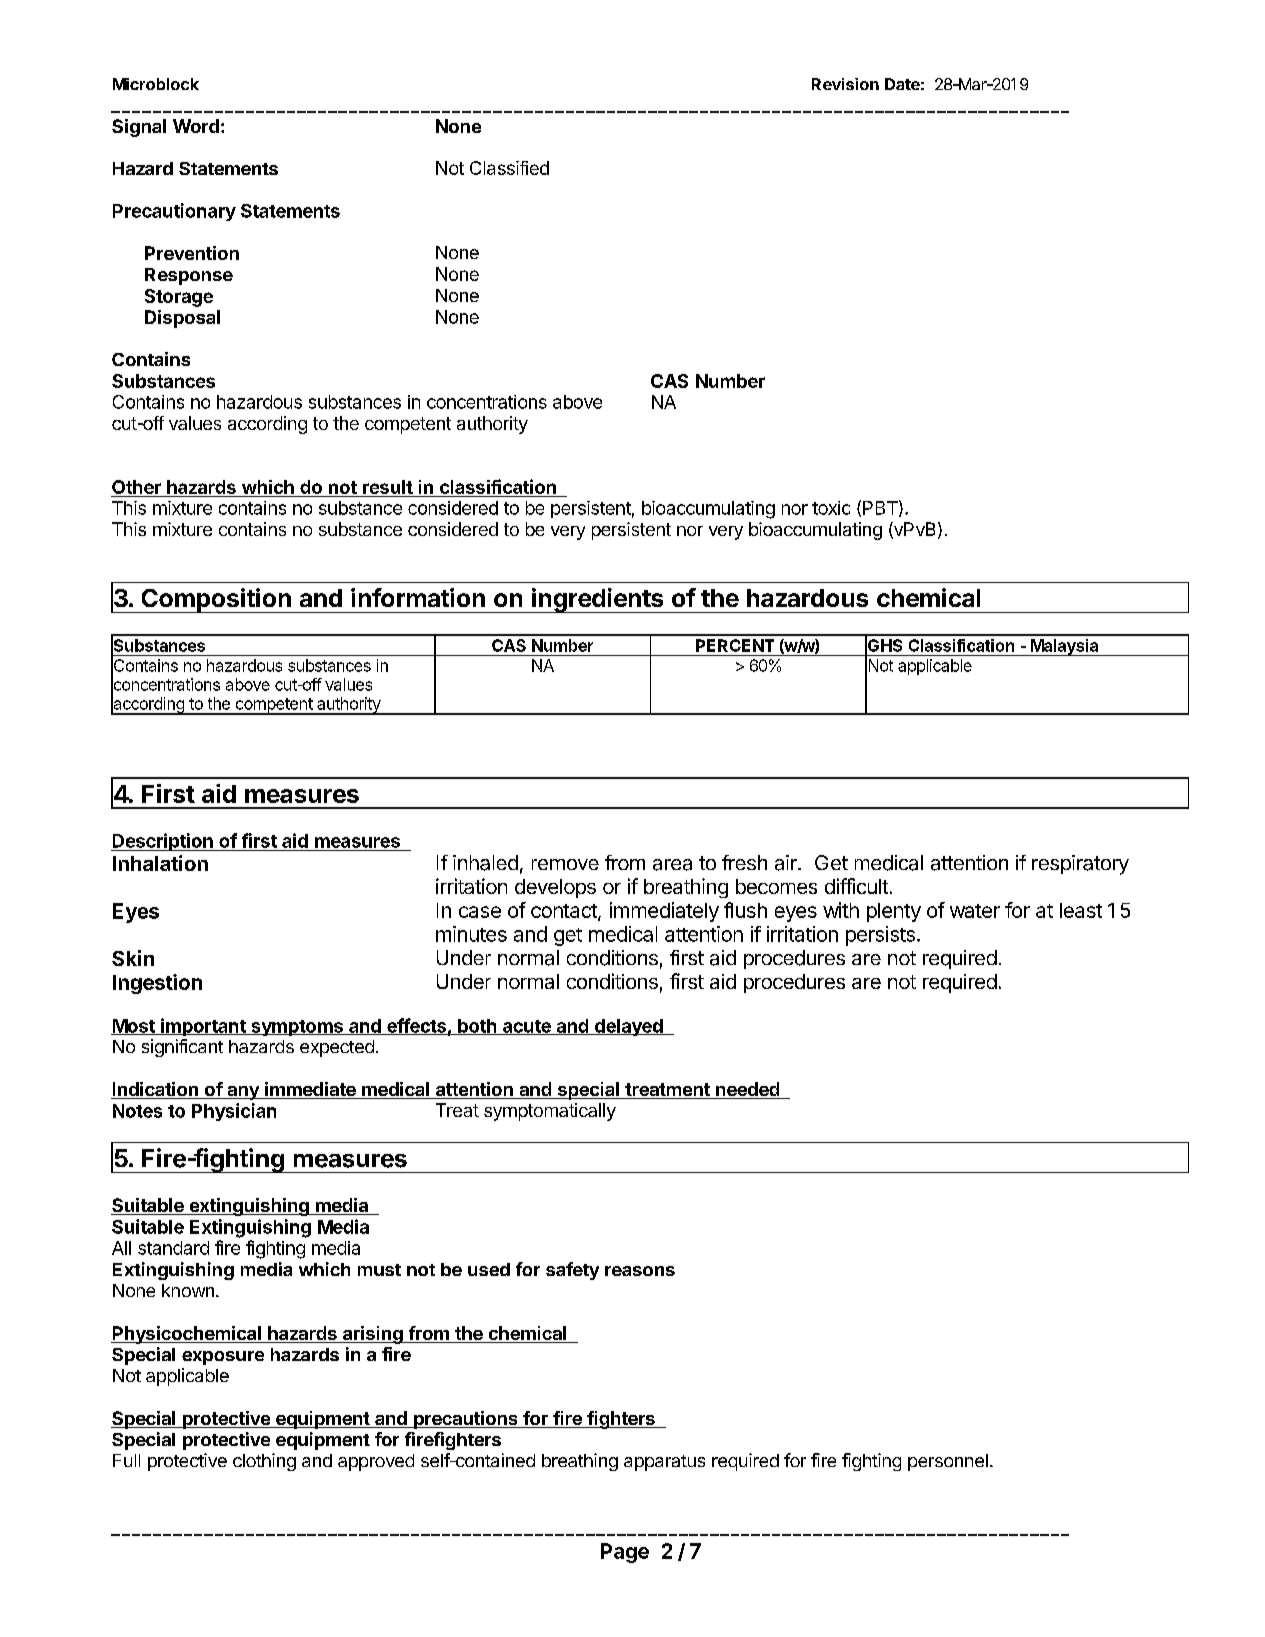 The height and width of the screenshot is (1637, 1265). What do you see at coordinates (509, 168) in the screenshot?
I see `Classified` at bounding box center [509, 168].
